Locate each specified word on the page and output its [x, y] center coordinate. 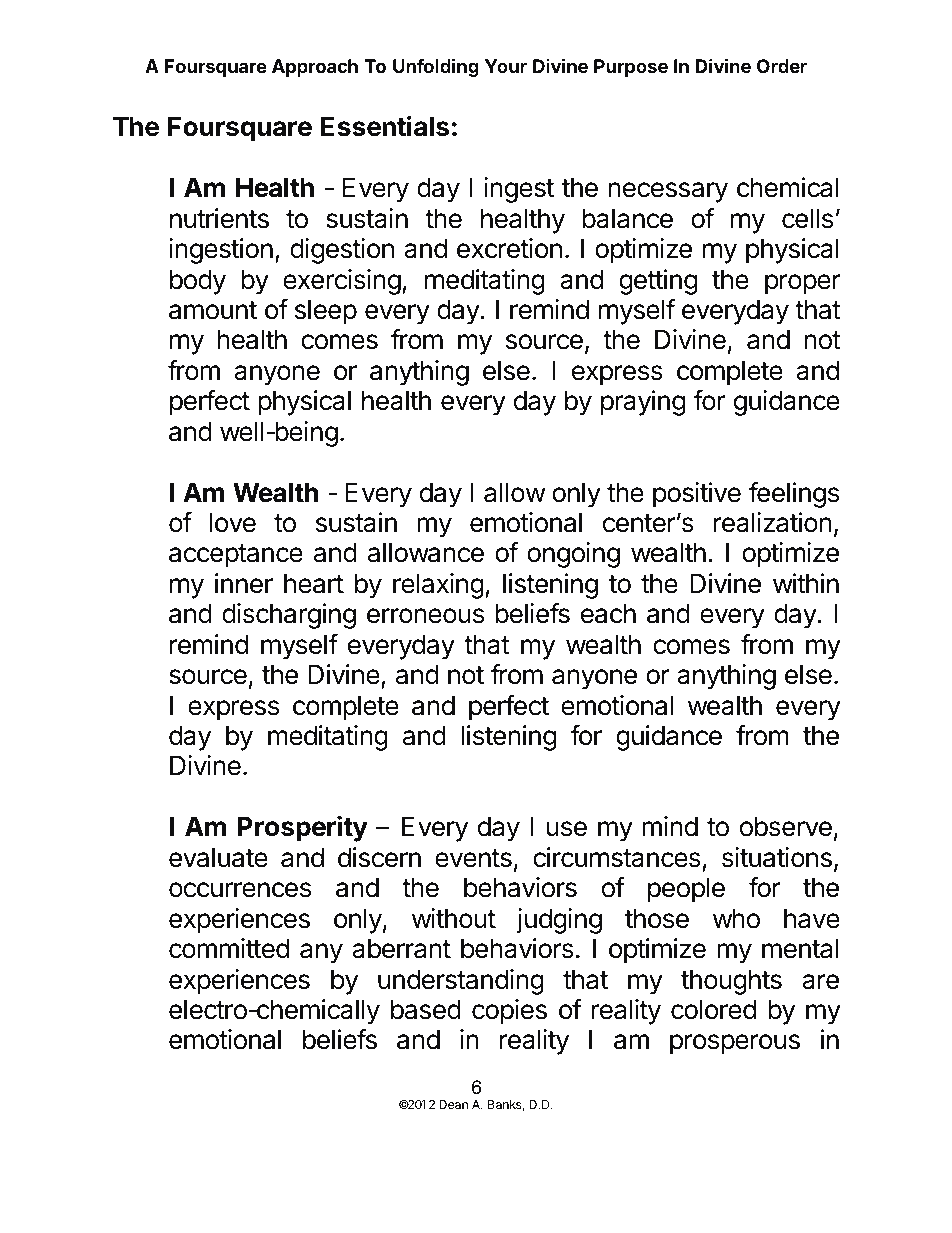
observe [786, 826]
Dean [453, 1104]
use [566, 829]
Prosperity [302, 828]
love [232, 522]
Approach [315, 68]
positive [697, 495]
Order [782, 66]
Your [506, 66]
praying [643, 403]
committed [229, 948]
